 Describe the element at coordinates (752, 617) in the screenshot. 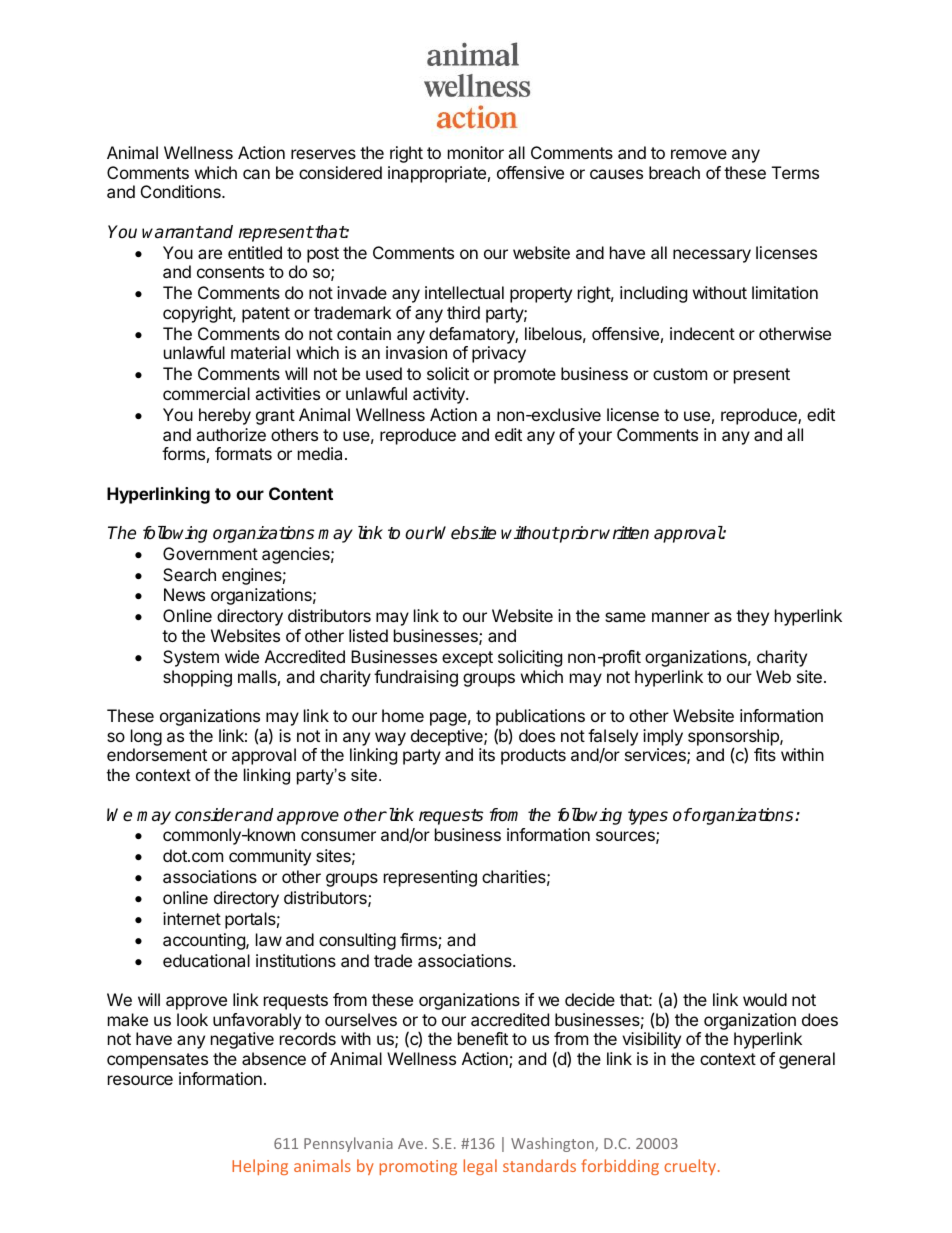

I see `they` at that location.
